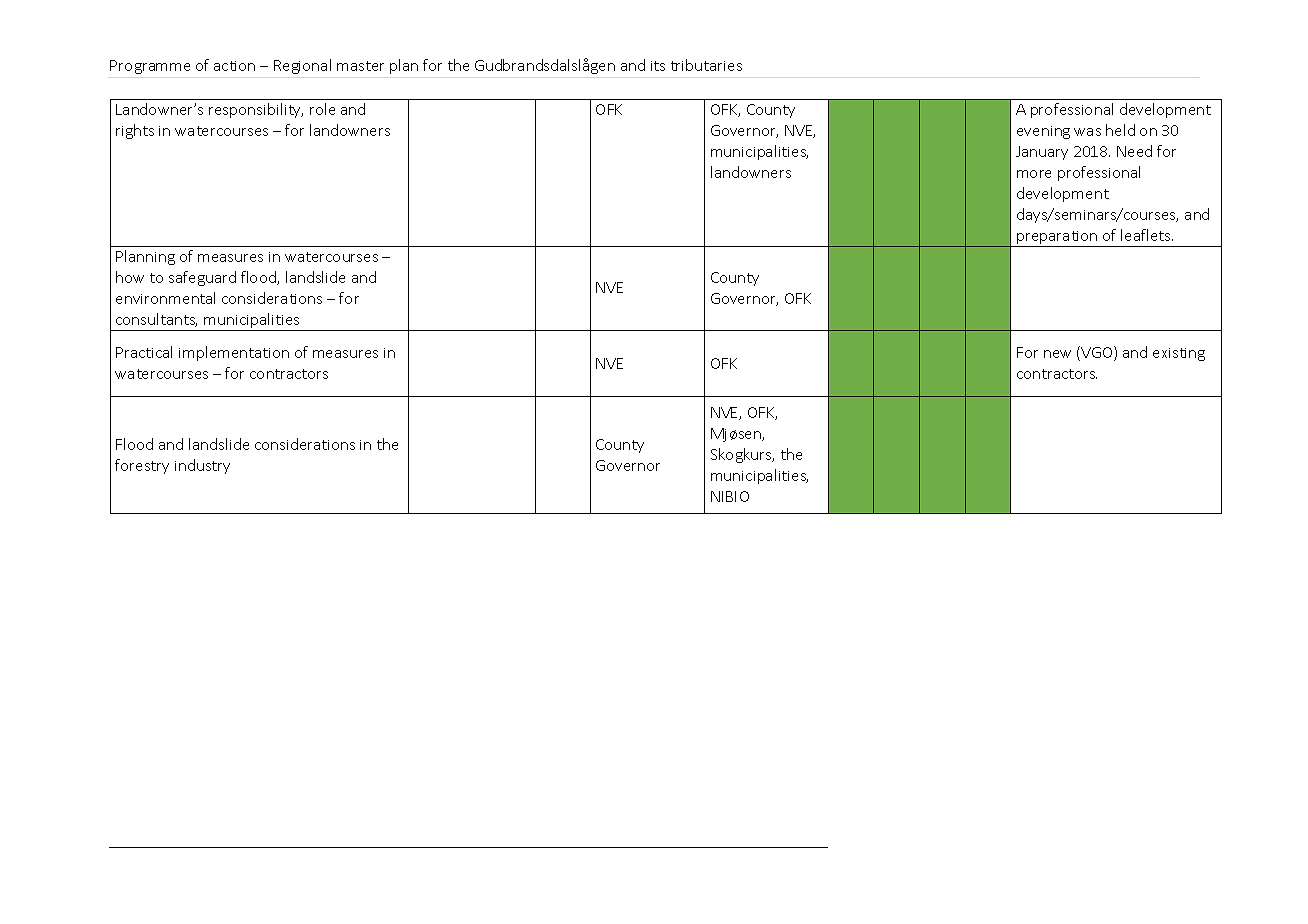 This page has width=1308, height=924. Describe the element at coordinates (202, 466) in the page. I see `industry` at that location.
